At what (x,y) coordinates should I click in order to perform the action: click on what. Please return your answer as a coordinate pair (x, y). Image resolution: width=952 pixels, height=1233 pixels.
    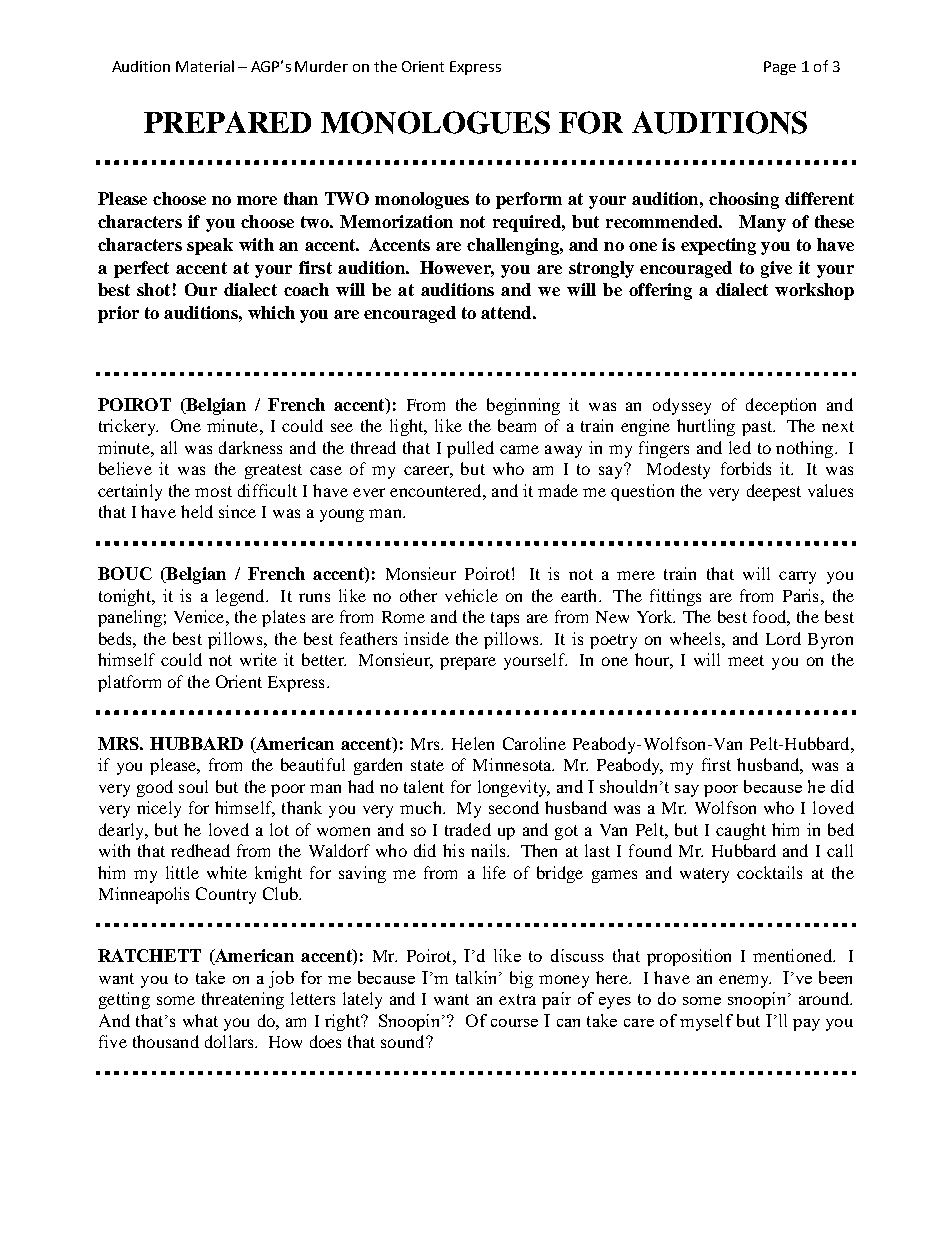
    Looking at the image, I should click on (200, 1020).
